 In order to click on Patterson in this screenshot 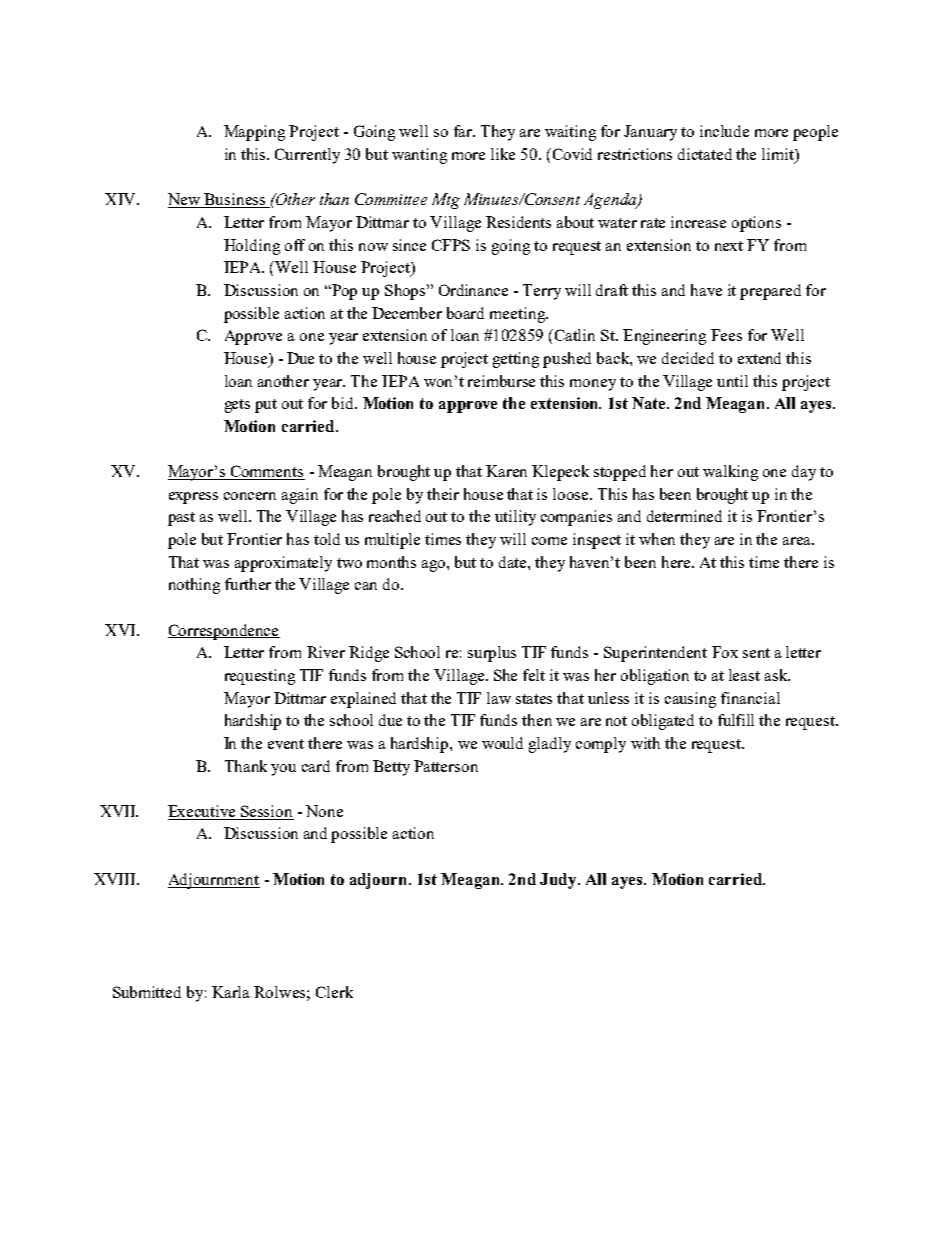, I will do `click(446, 766)`.
